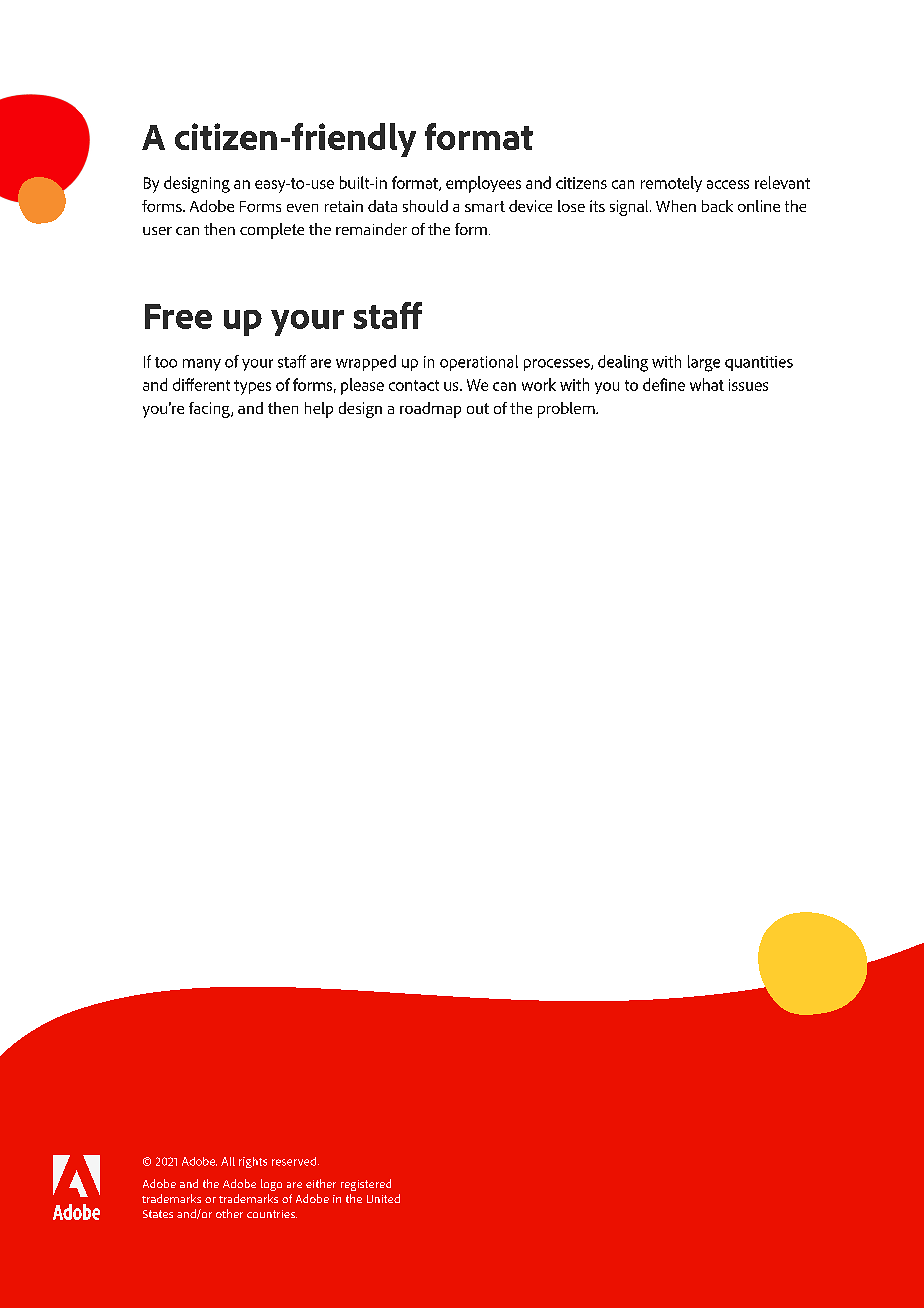  I want to click on registered, so click(366, 1185).
